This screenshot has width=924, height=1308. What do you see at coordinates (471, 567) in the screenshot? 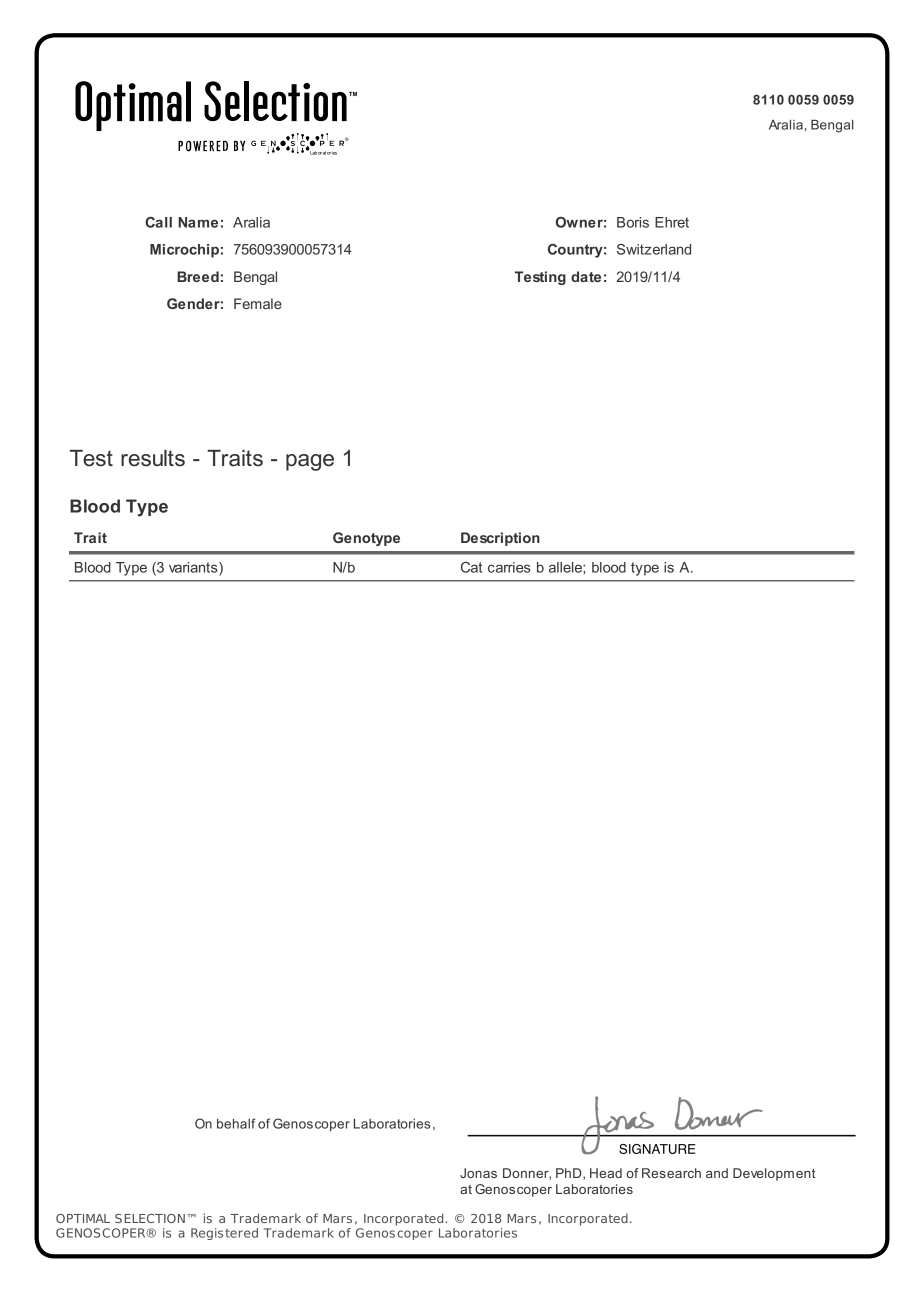
I see `Cat` at bounding box center [471, 567].
